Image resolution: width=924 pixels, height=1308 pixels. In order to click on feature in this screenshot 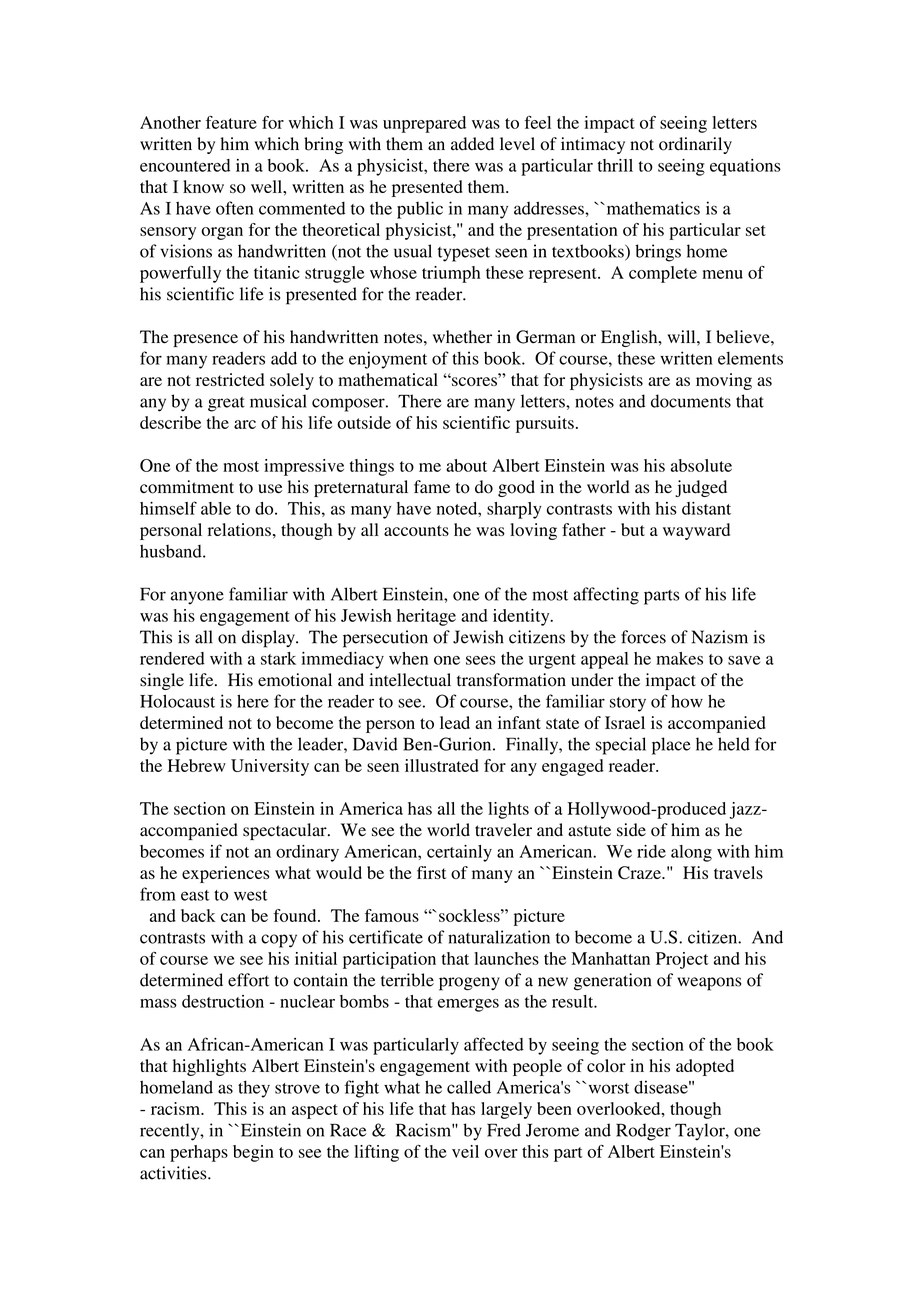, I will do `click(231, 122)`.
